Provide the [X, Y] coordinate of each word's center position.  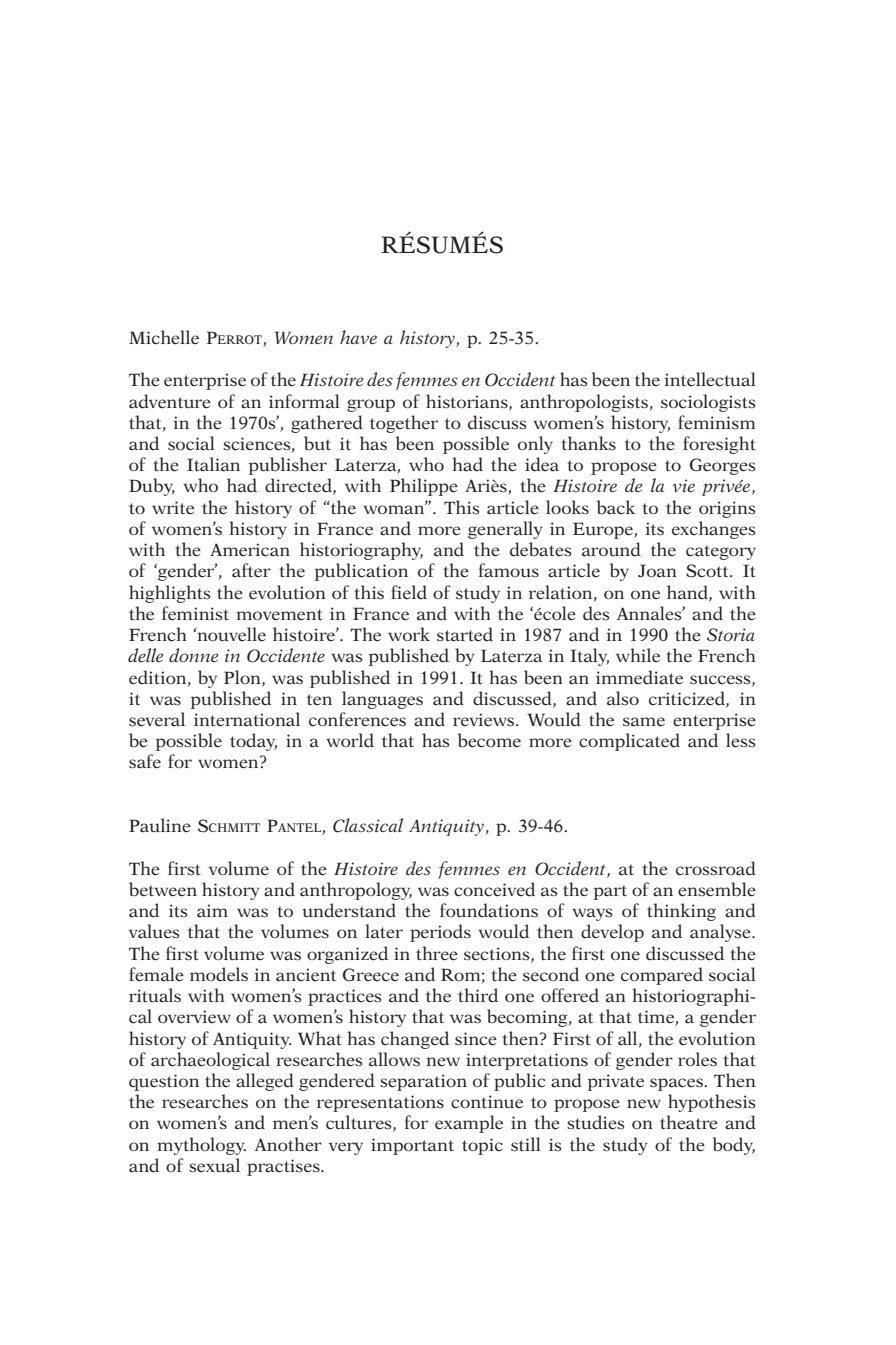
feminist [195, 613]
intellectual [709, 379]
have [358, 337]
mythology [201, 1146]
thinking [681, 912]
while [638, 655]
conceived [494, 889]
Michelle [164, 337]
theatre [689, 1122]
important [412, 1146]
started [465, 634]
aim [212, 911]
